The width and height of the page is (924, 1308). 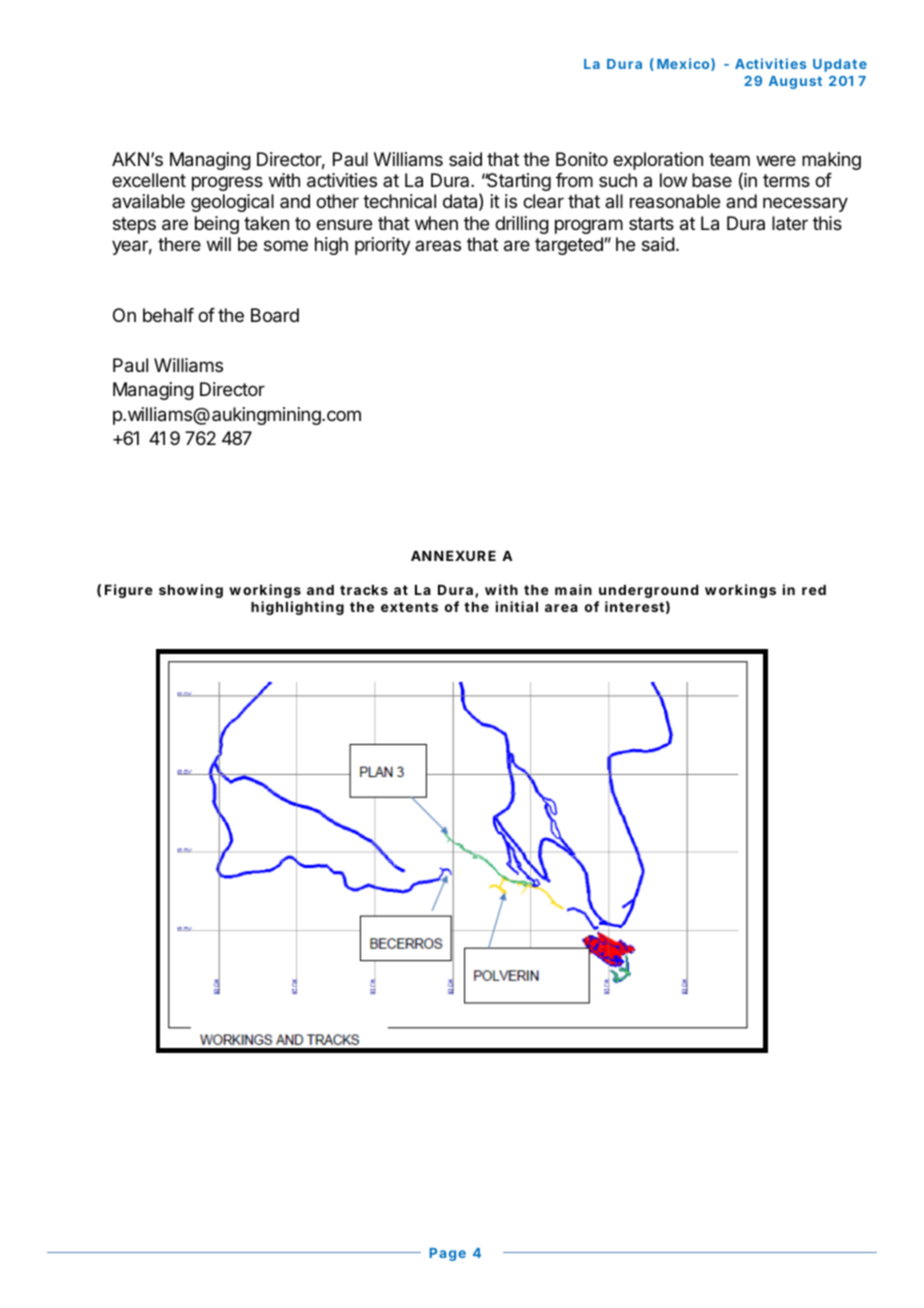 What do you see at coordinates (518, 182) in the page?
I see `Starting` at bounding box center [518, 182].
